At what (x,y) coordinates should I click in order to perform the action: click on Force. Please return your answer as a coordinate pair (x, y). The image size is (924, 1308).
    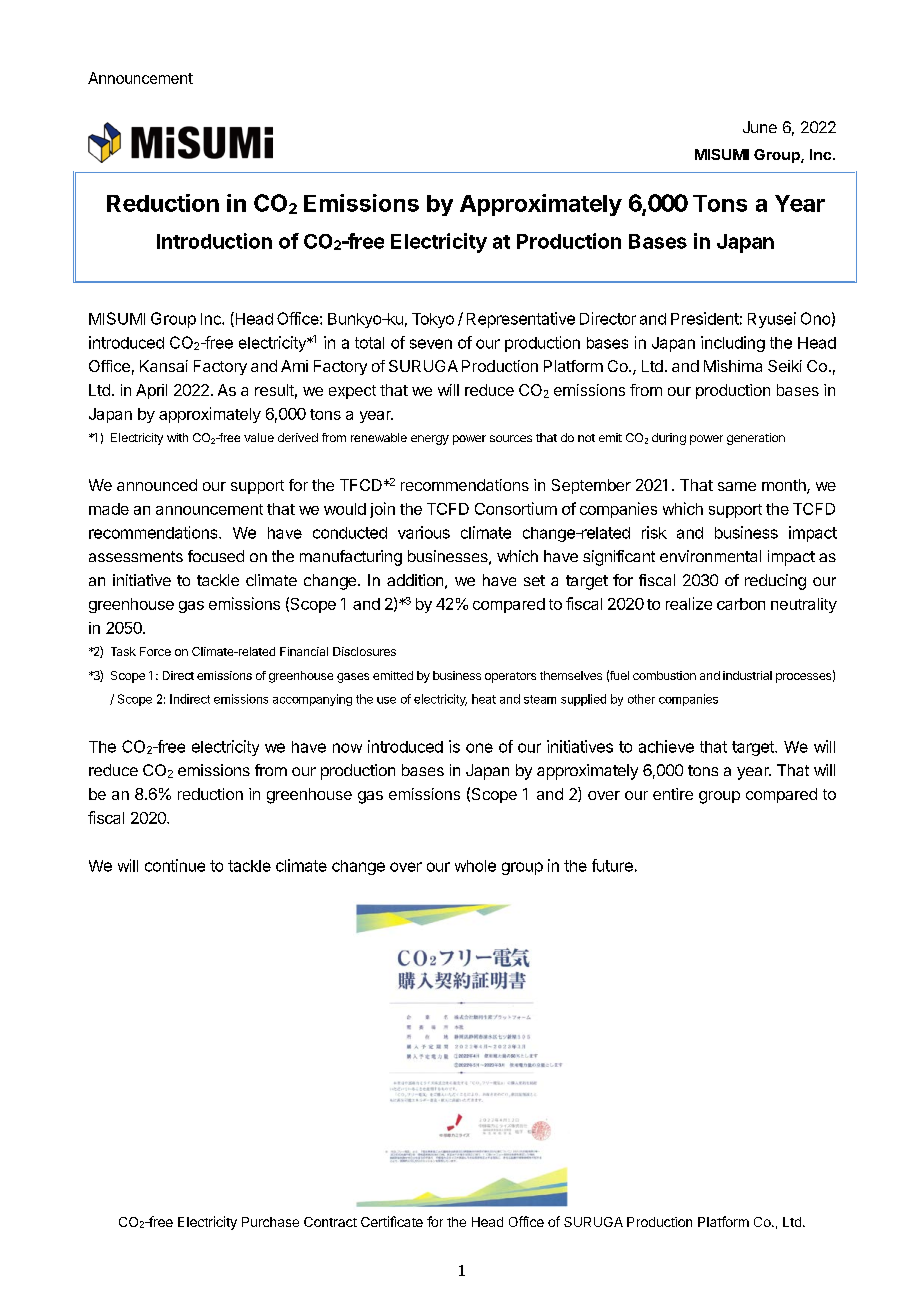
    Looking at the image, I should click on (155, 651).
